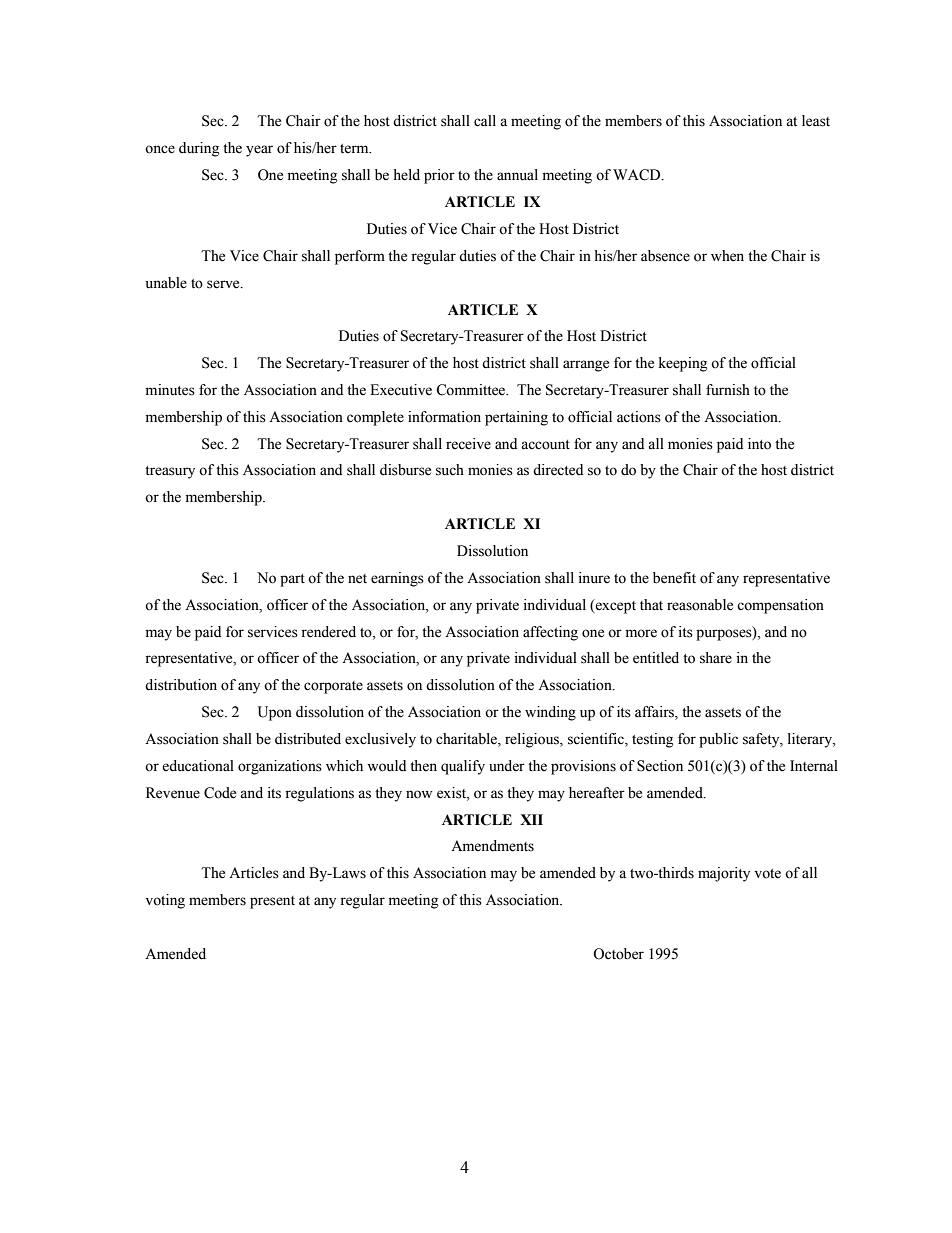 The width and height of the document is (952, 1233). I want to click on distribution, so click(181, 685).
